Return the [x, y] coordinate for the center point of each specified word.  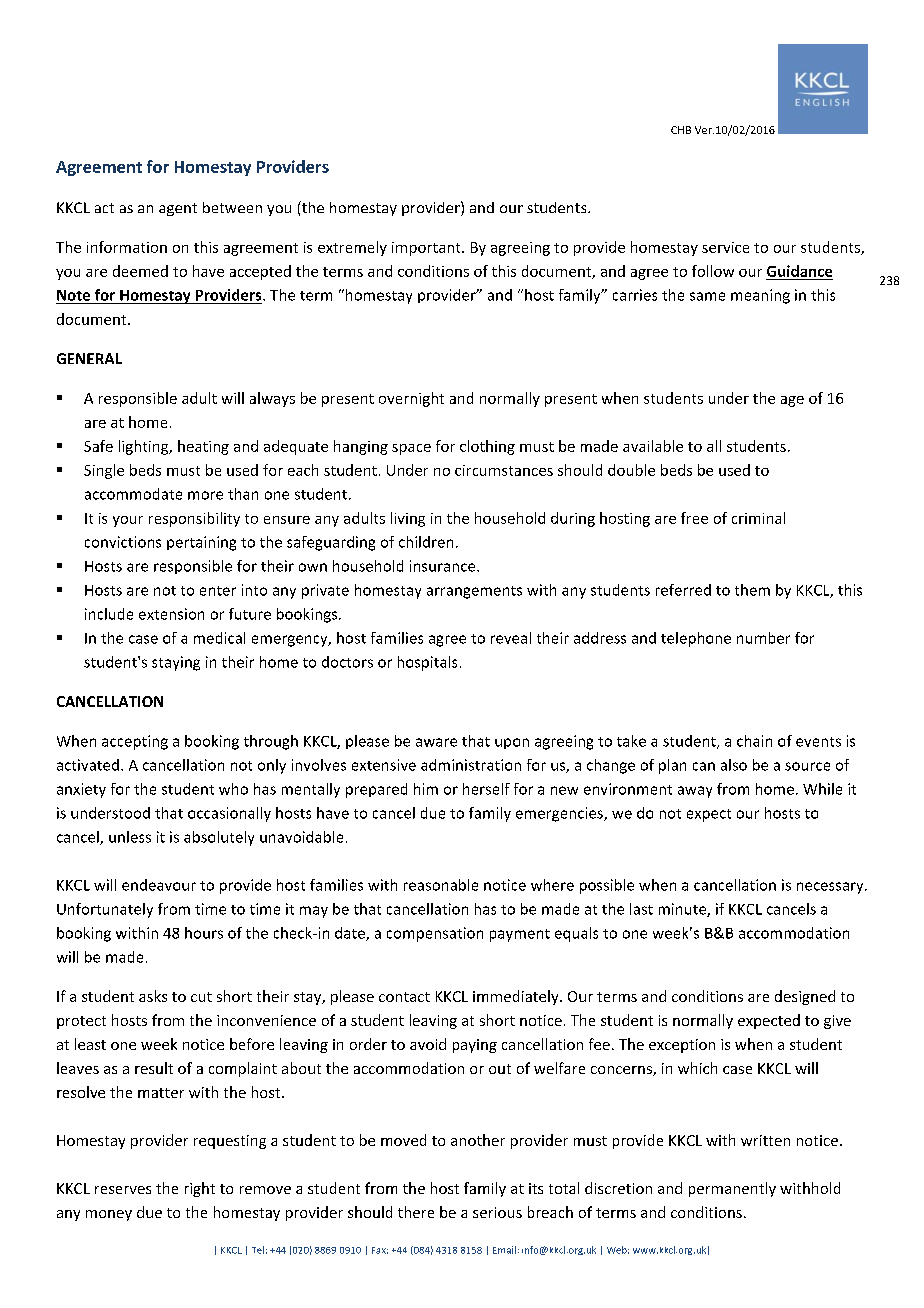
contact [404, 997]
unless [130, 837]
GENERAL [89, 358]
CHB [681, 130]
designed [805, 997]
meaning [760, 296]
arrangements [474, 592]
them [752, 590]
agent [178, 209]
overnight [411, 399]
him [426, 789]
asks [153, 996]
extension [171, 614]
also [734, 765]
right [200, 1189]
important [427, 249]
